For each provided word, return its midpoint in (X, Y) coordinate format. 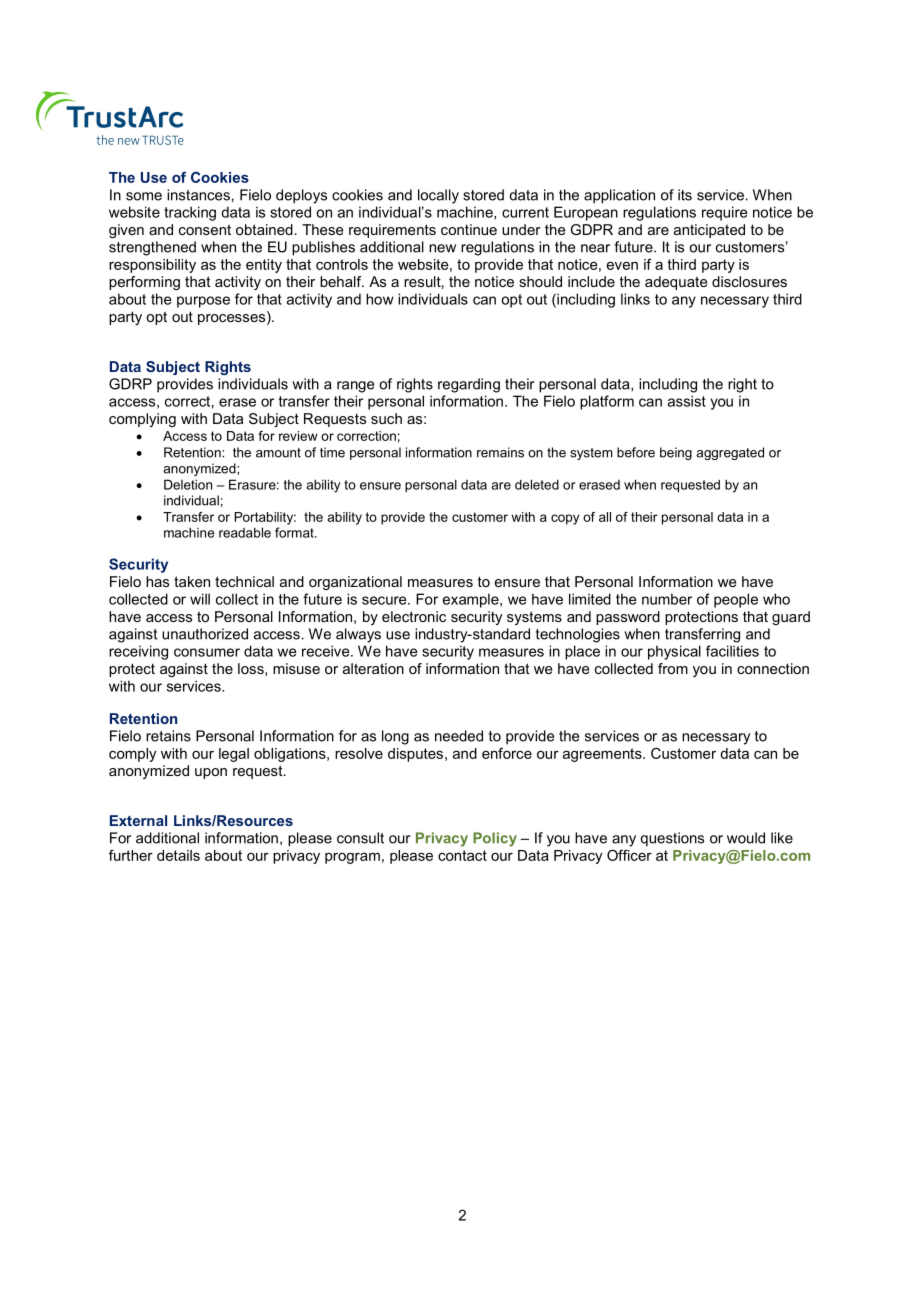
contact (462, 855)
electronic (414, 616)
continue (469, 229)
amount (278, 453)
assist (687, 401)
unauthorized (205, 634)
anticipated (709, 231)
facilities (732, 651)
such (386, 418)
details (178, 855)
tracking (190, 213)
